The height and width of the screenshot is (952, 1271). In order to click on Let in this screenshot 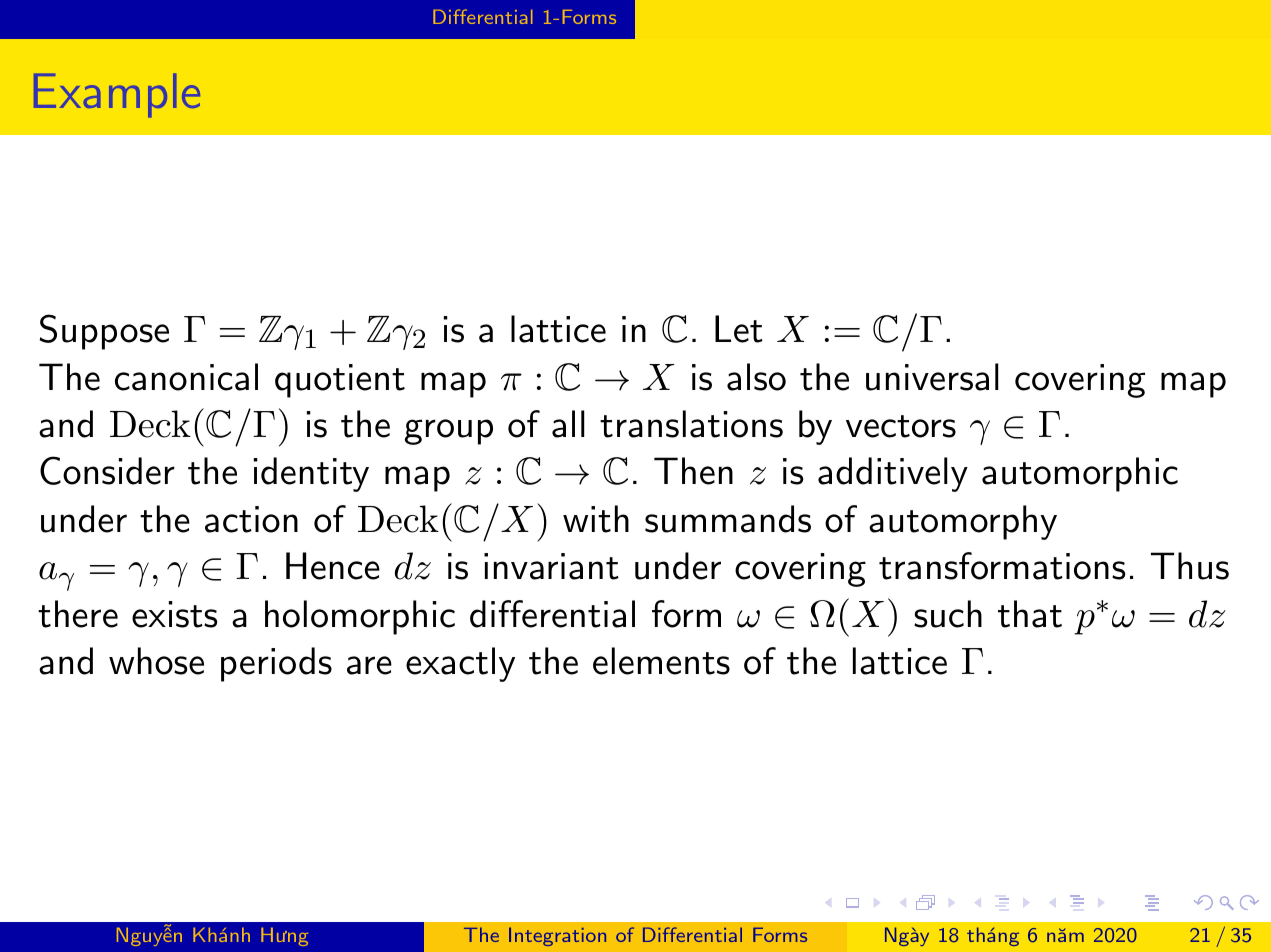, I will do `click(739, 329)`.
